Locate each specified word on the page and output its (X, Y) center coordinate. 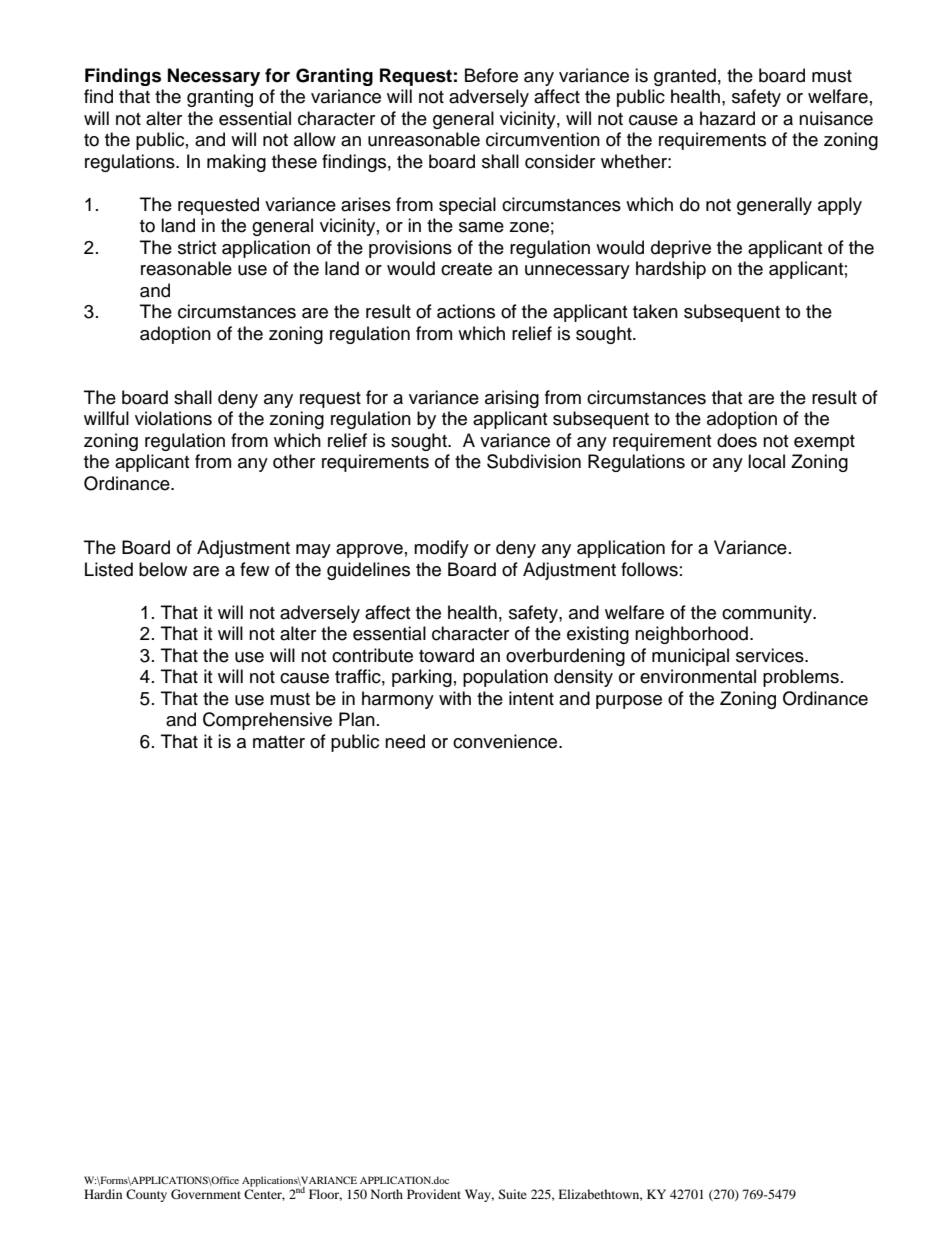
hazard (727, 118)
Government (206, 1194)
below (163, 569)
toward (446, 655)
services (771, 655)
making (236, 163)
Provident (434, 1194)
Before (491, 75)
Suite (512, 1194)
